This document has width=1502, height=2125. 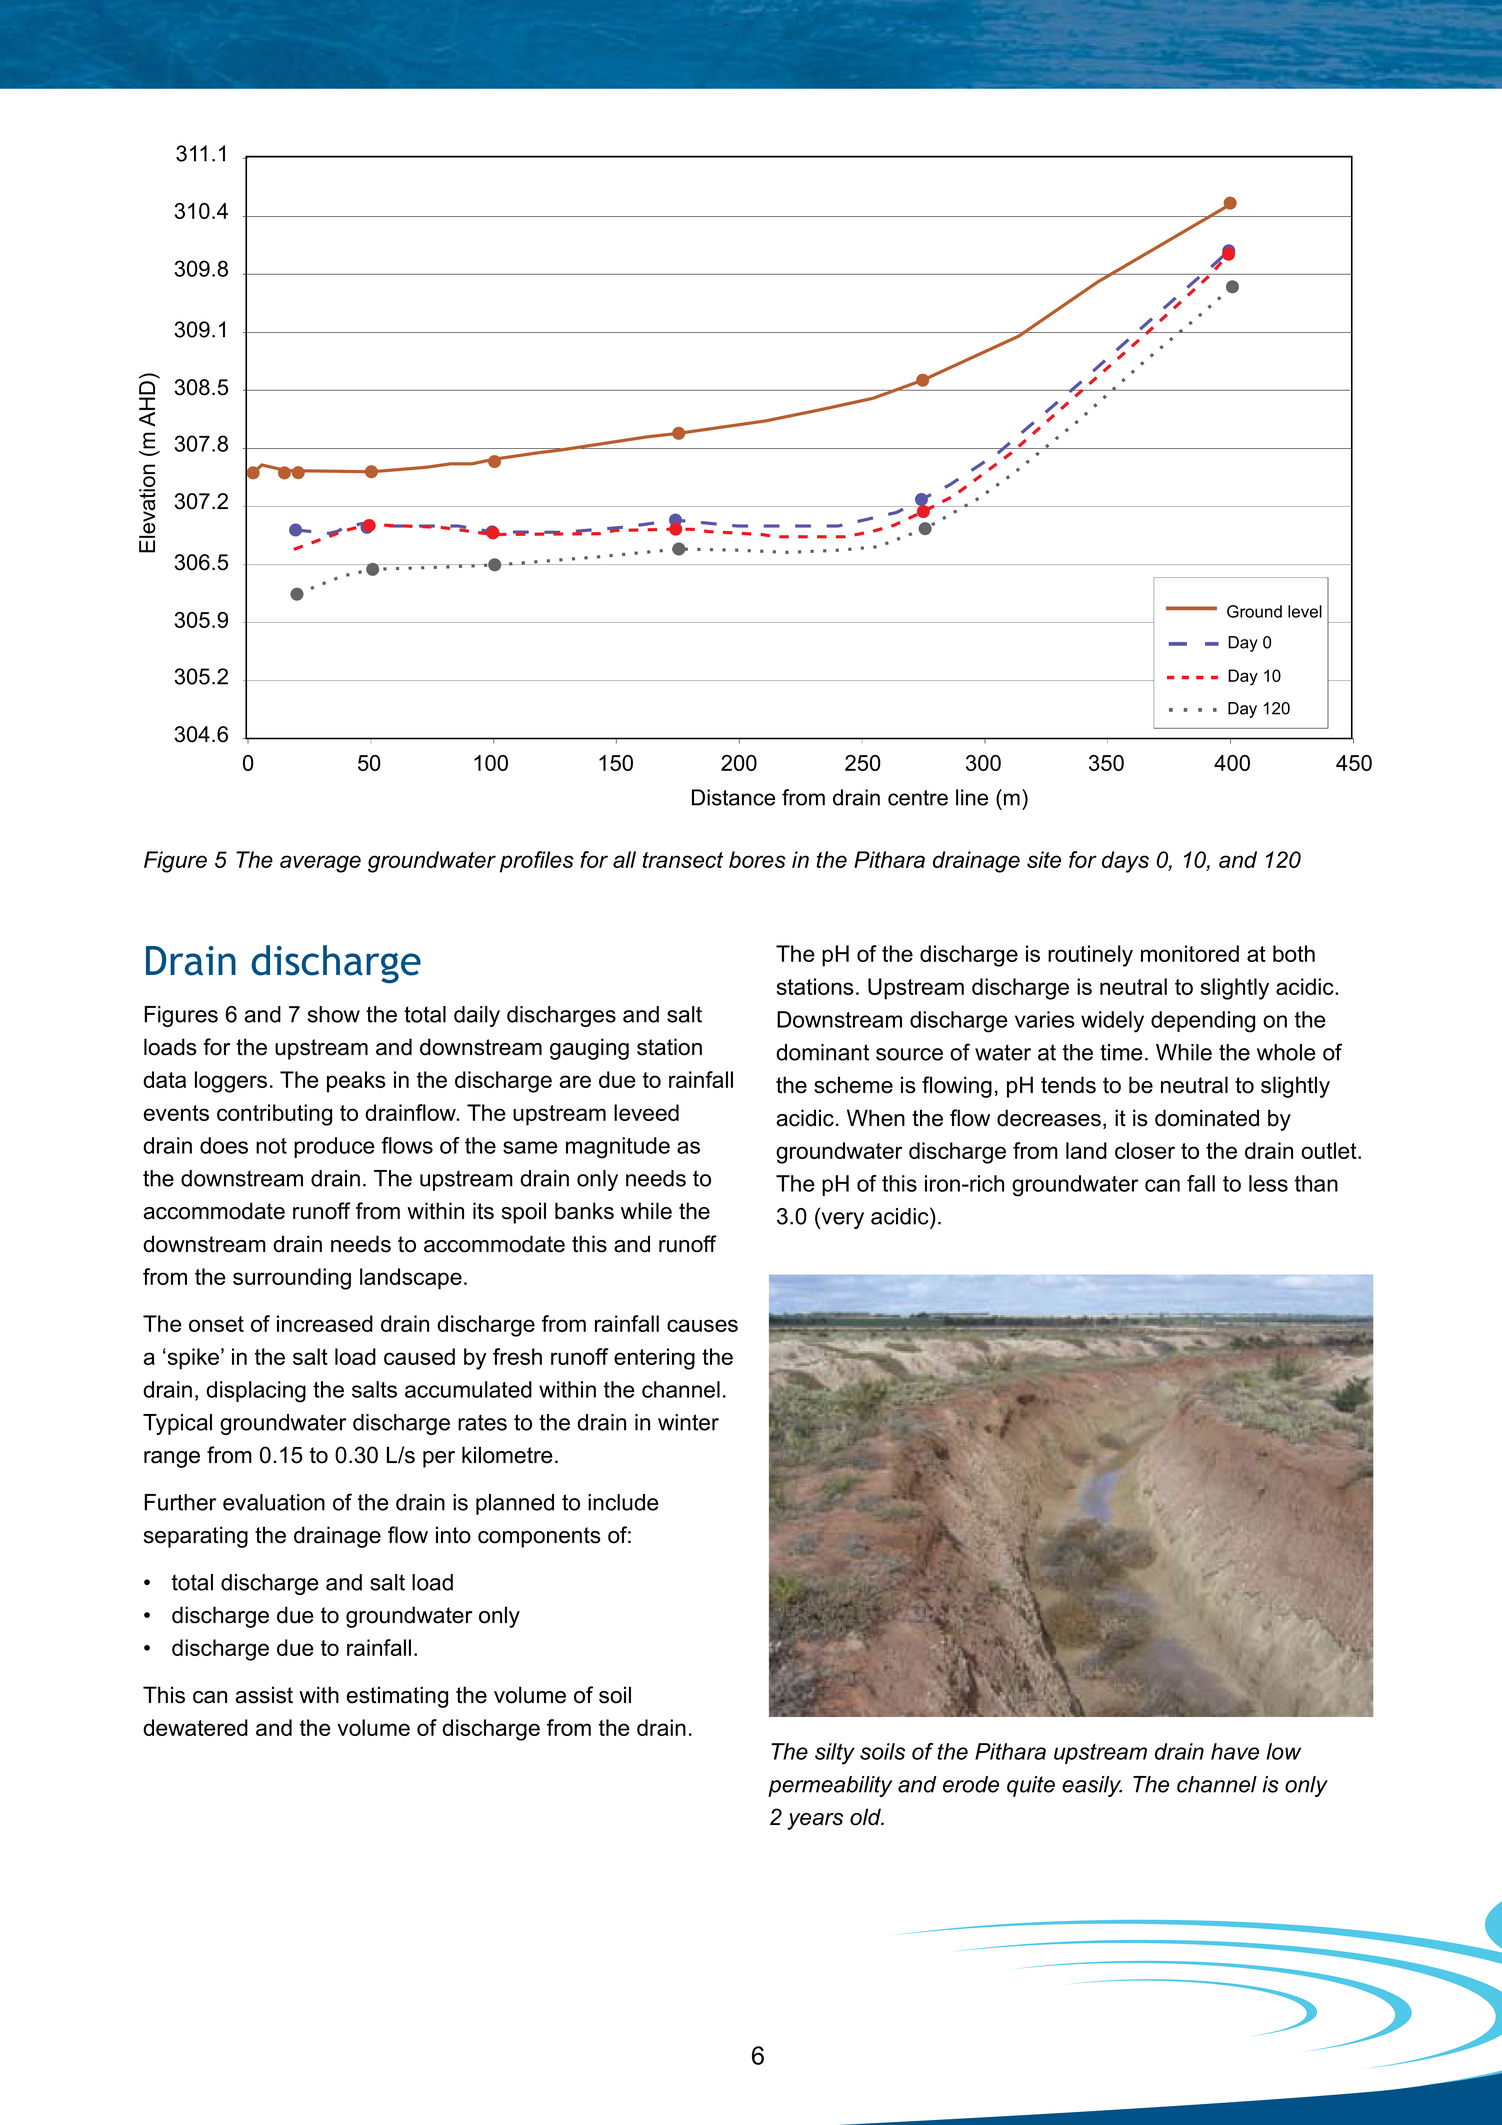 What do you see at coordinates (1305, 611) in the document?
I see `level` at bounding box center [1305, 611].
